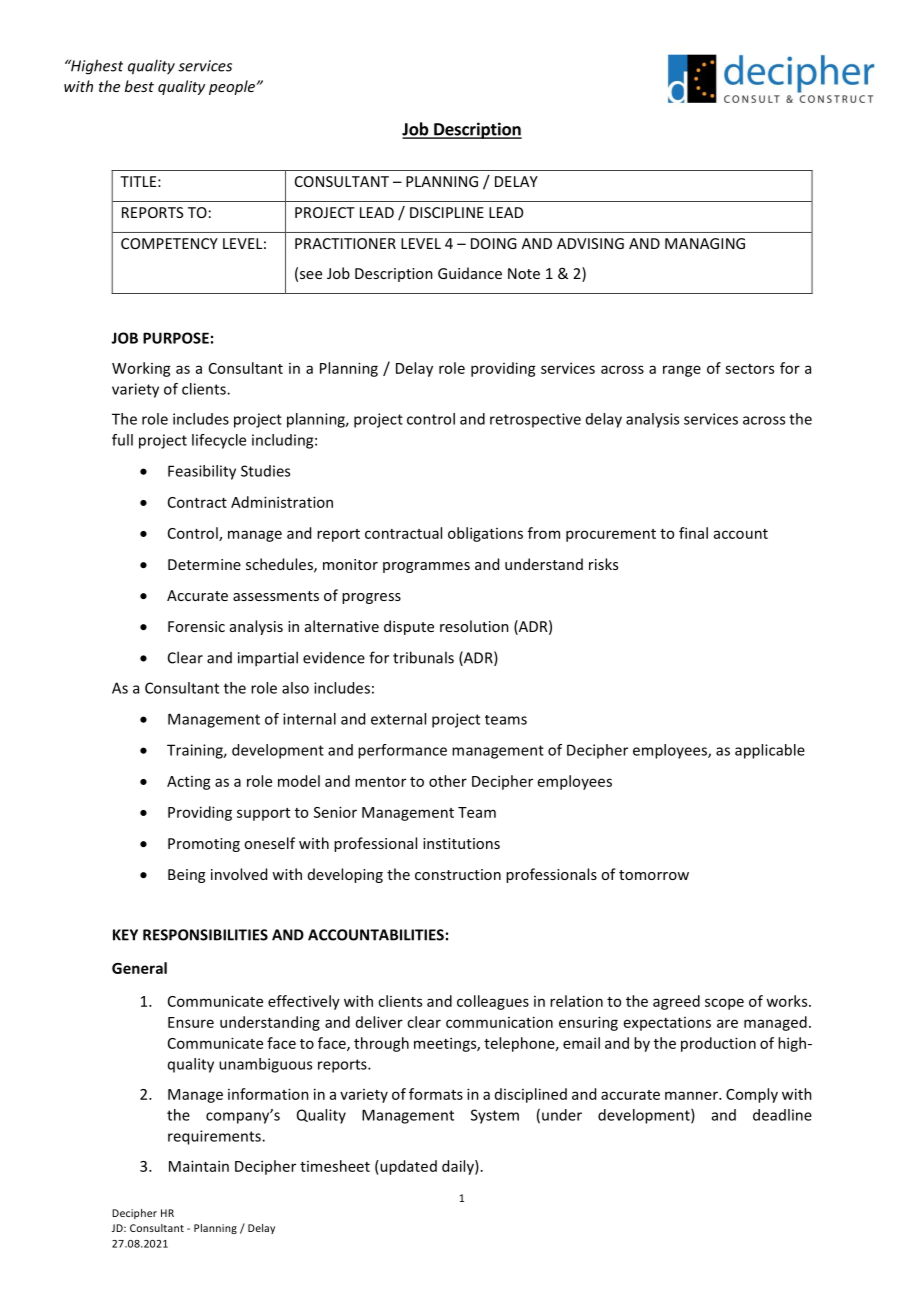  I want to click on Comply, so click(752, 1095).
